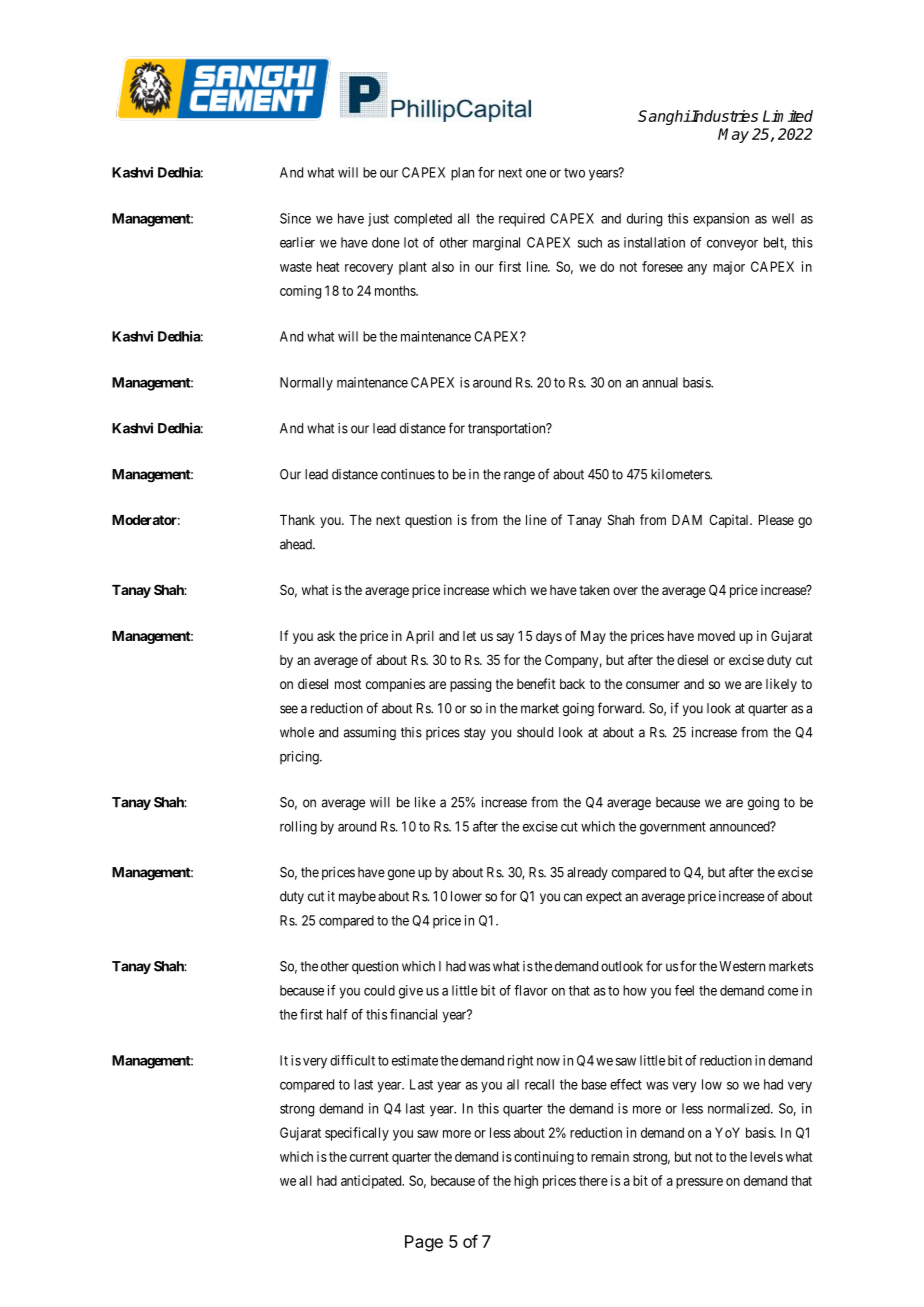 Image resolution: width=924 pixels, height=1307 pixels. I want to click on Industries, so click(724, 116).
